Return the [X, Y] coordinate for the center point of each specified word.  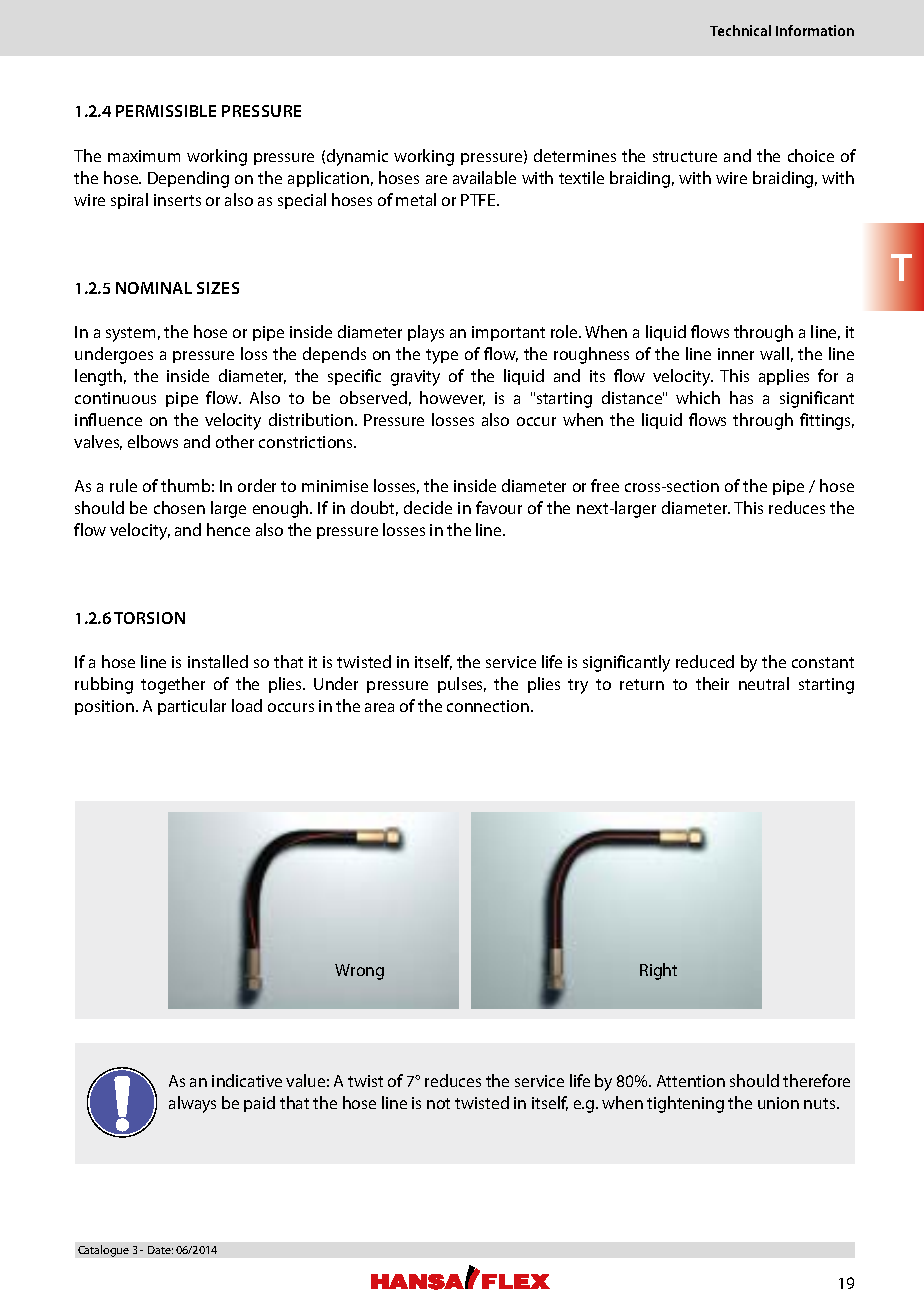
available [484, 177]
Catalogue [103, 1251]
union [778, 1103]
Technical [740, 30]
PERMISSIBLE [166, 111]
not [438, 1103]
